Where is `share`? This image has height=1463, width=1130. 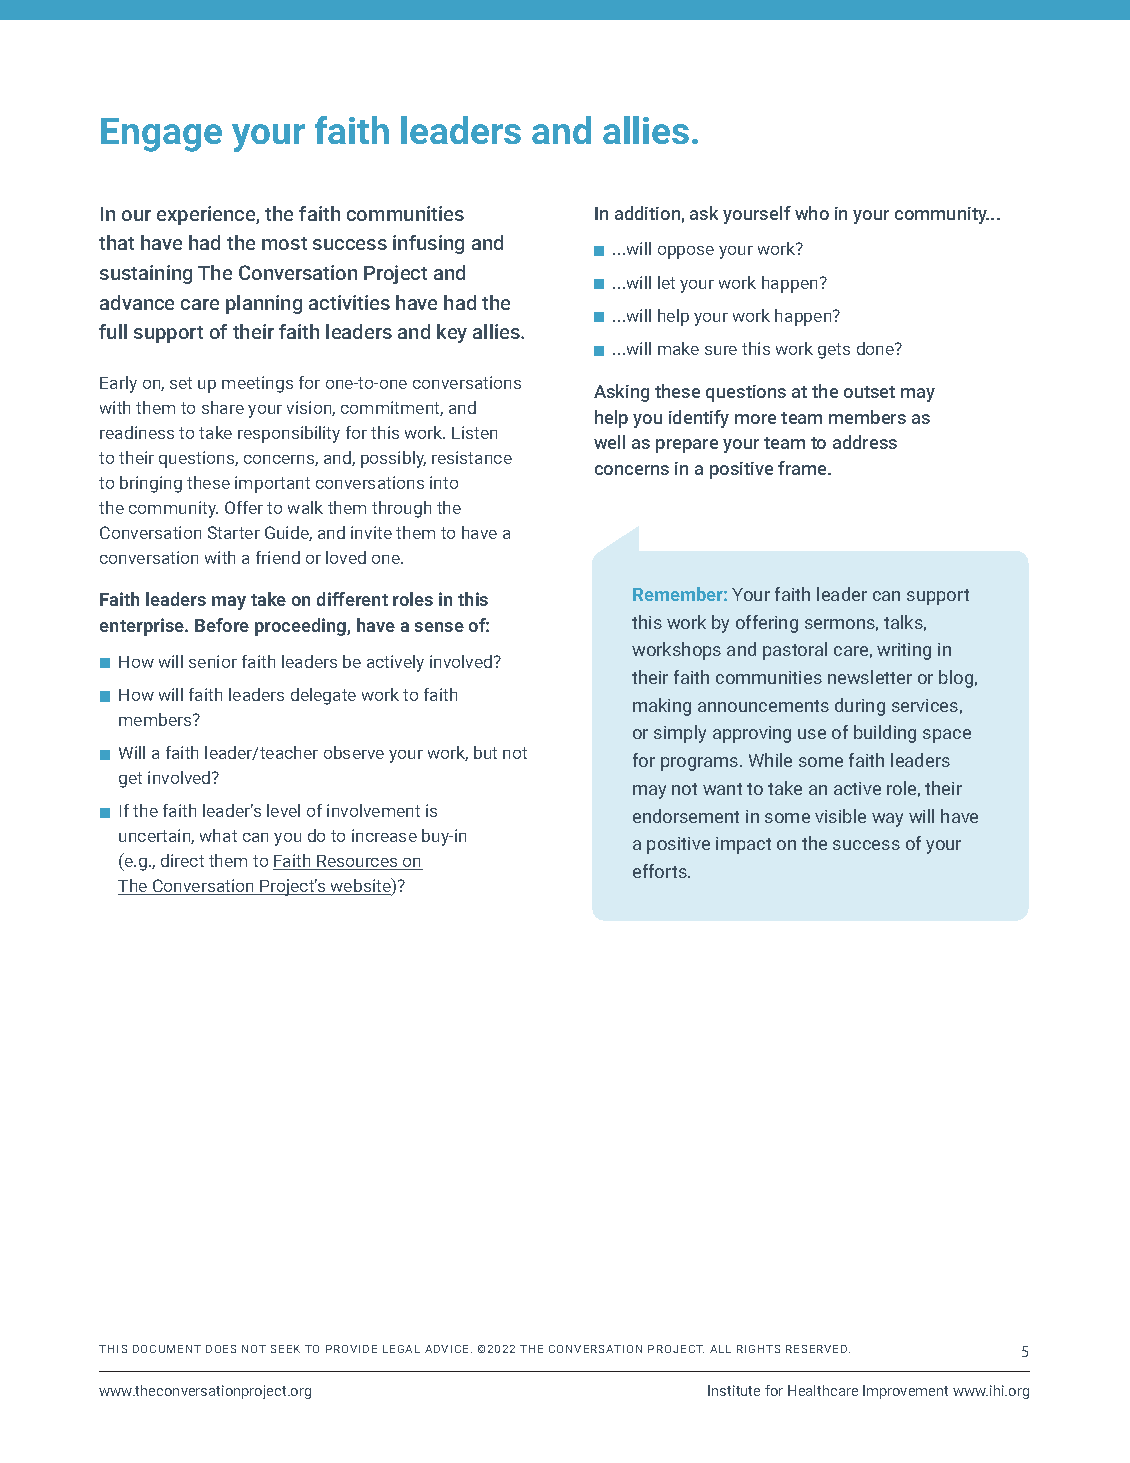 share is located at coordinates (223, 407).
